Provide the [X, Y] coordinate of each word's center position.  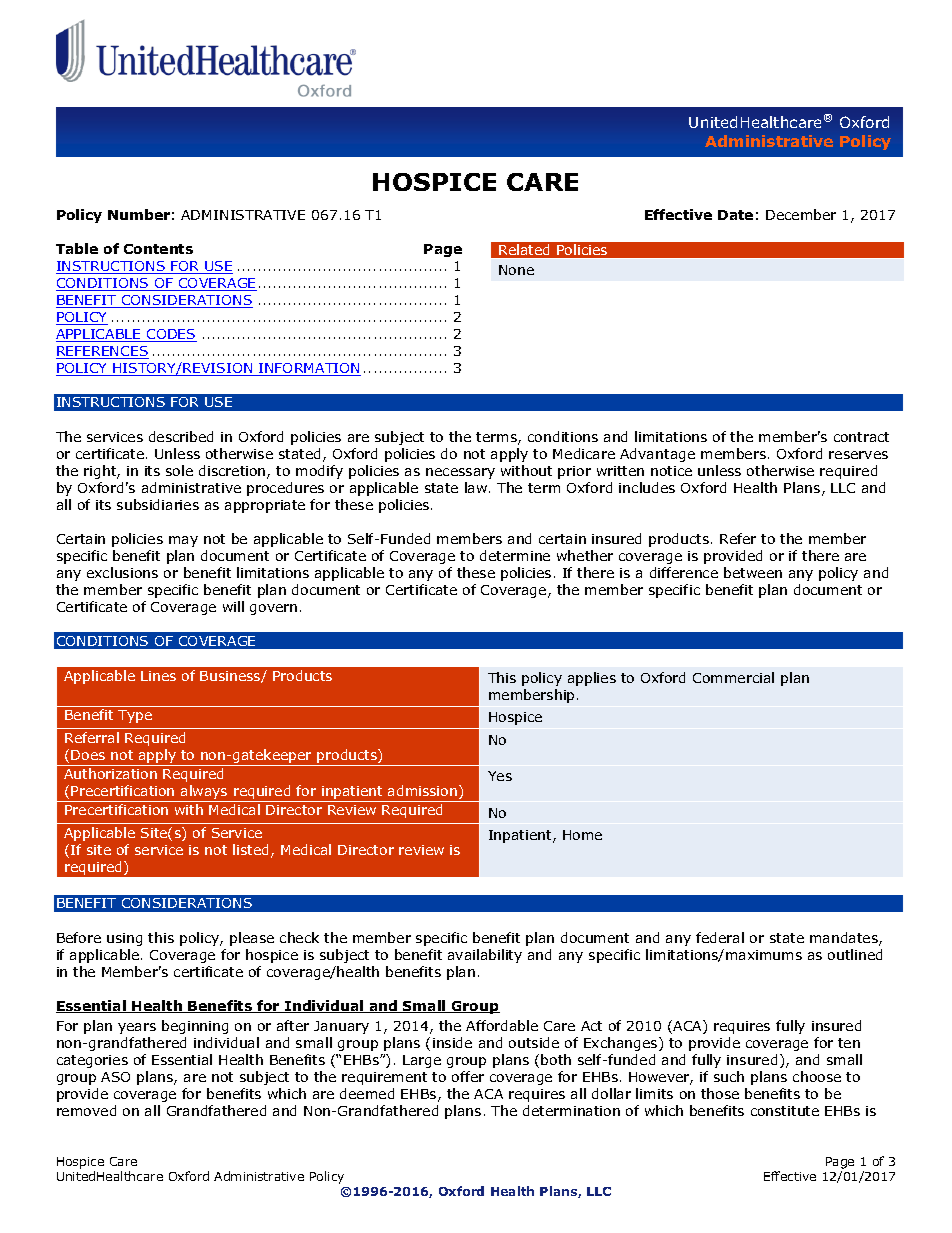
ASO [115, 1077]
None [516, 270]
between [753, 572]
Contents [158, 249]
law [477, 487]
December [801, 214]
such [729, 1076]
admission [424, 792]
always [204, 793]
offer [468, 1076]
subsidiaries [158, 504]
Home [582, 835]
